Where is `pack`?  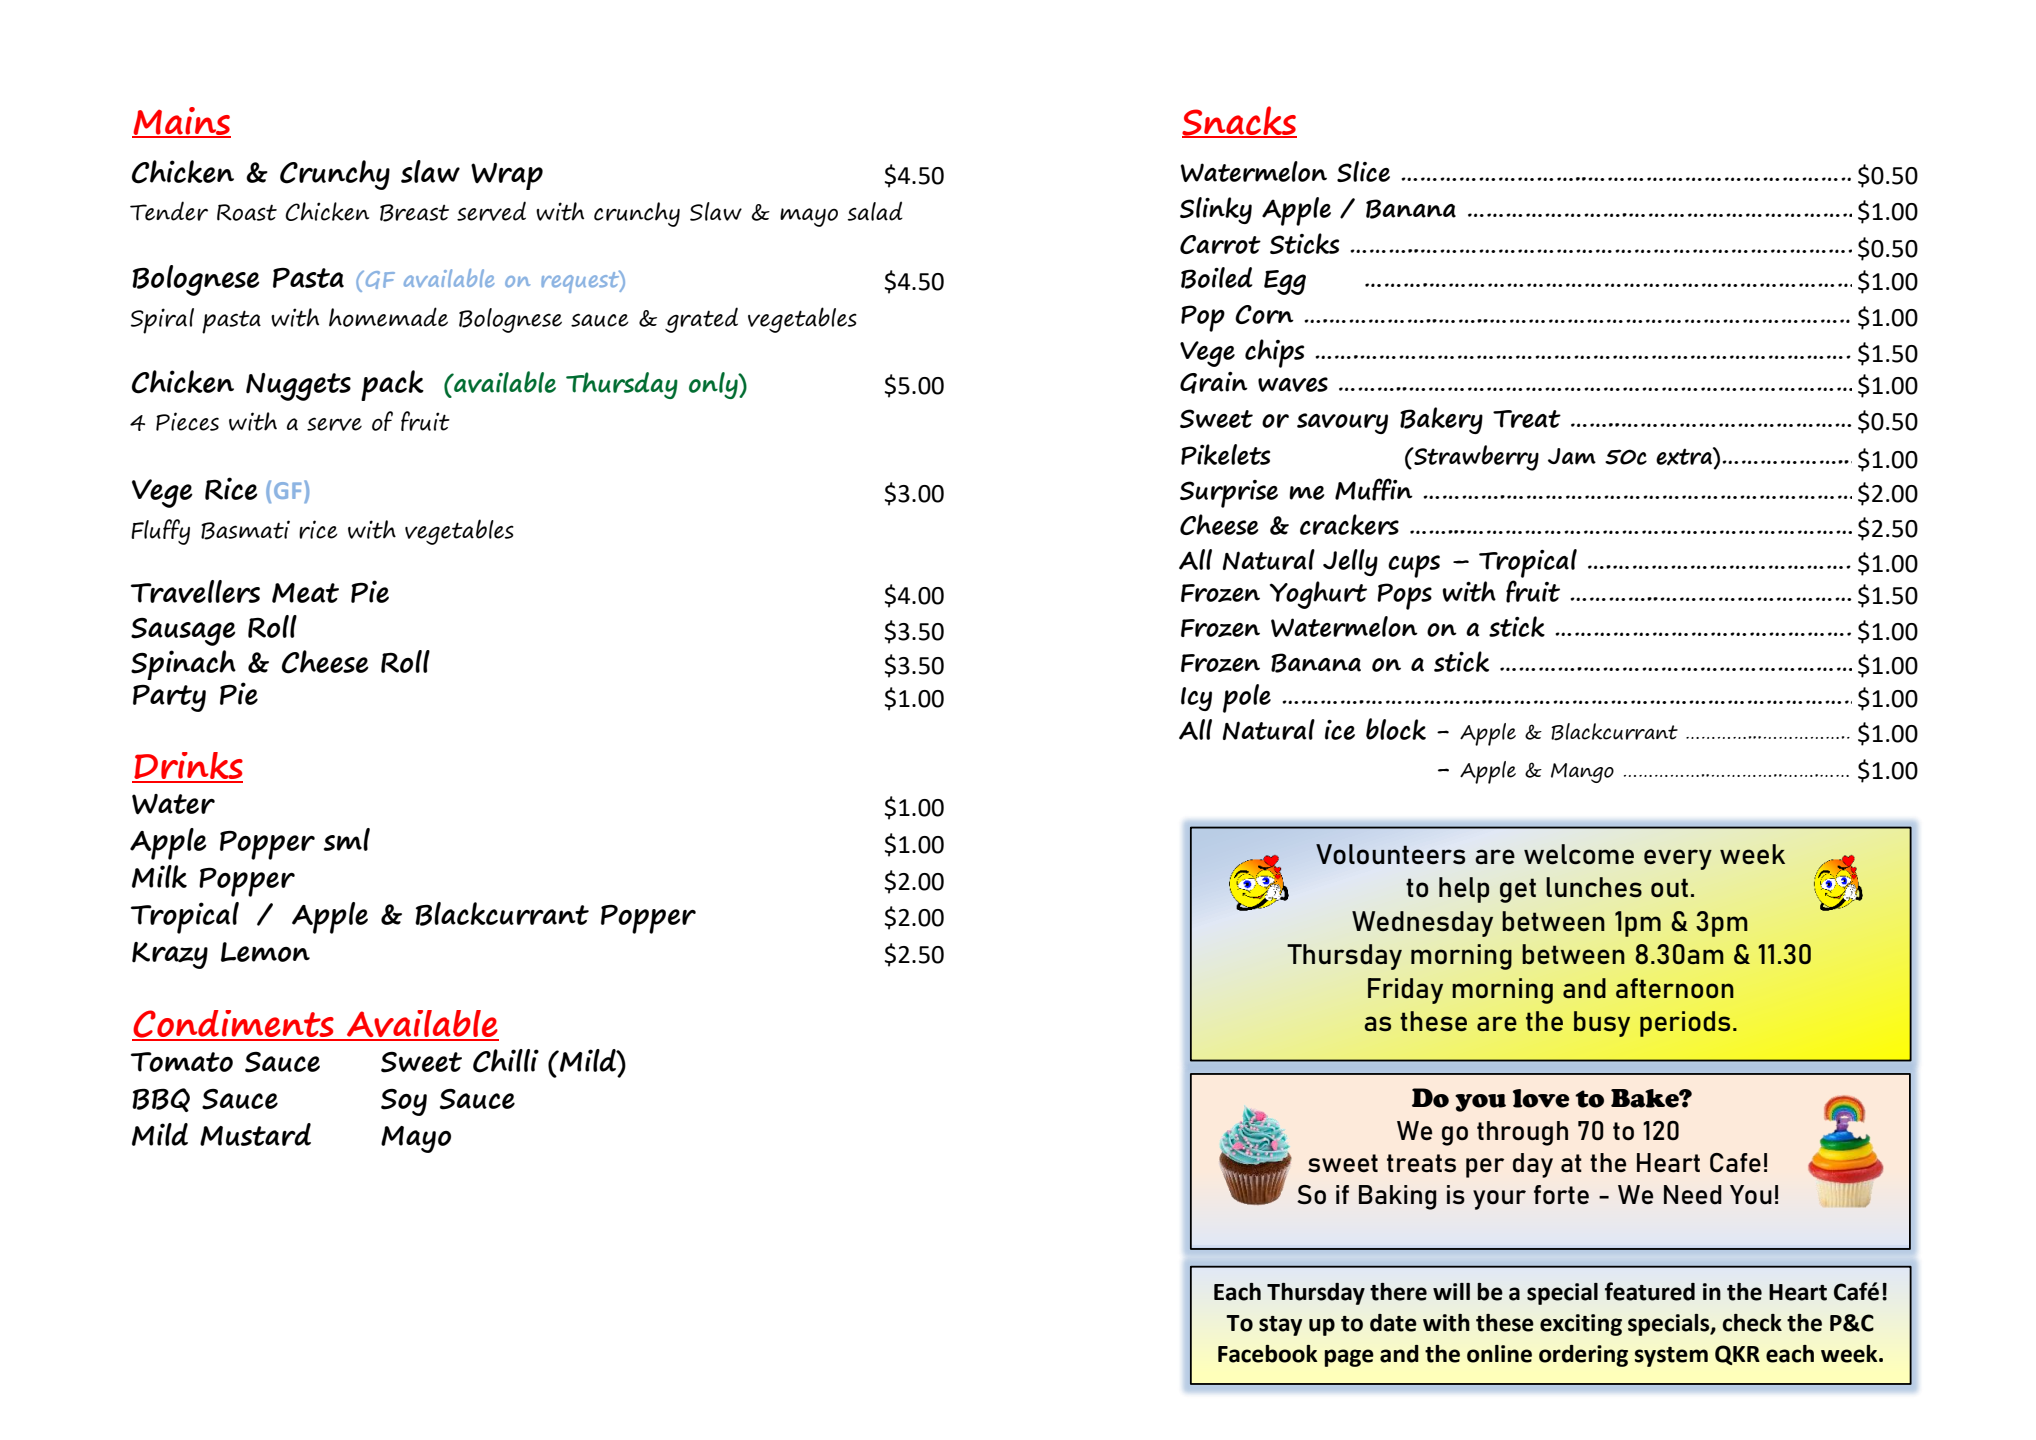 pack is located at coordinates (392, 385).
